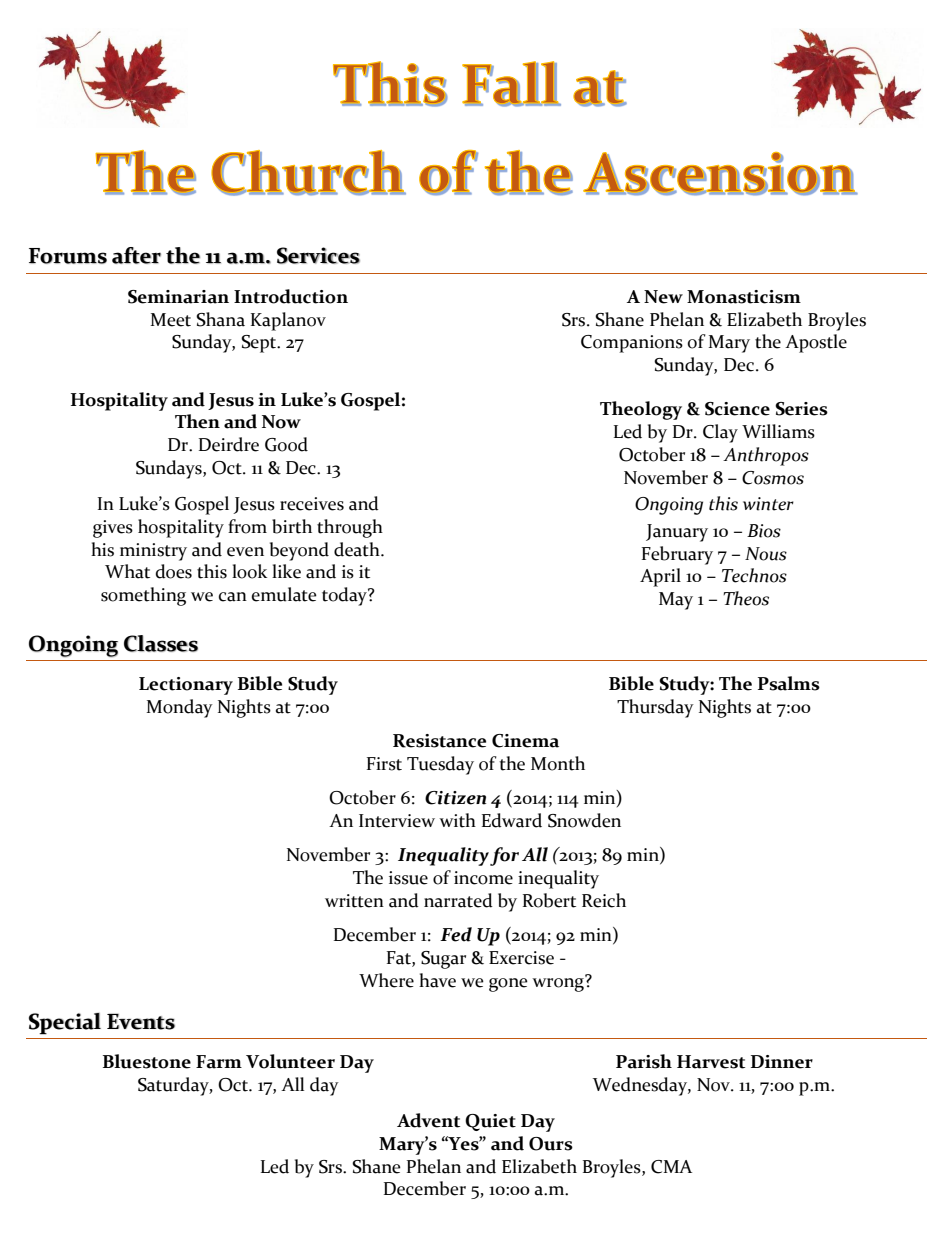  I want to click on Services, so click(318, 255).
